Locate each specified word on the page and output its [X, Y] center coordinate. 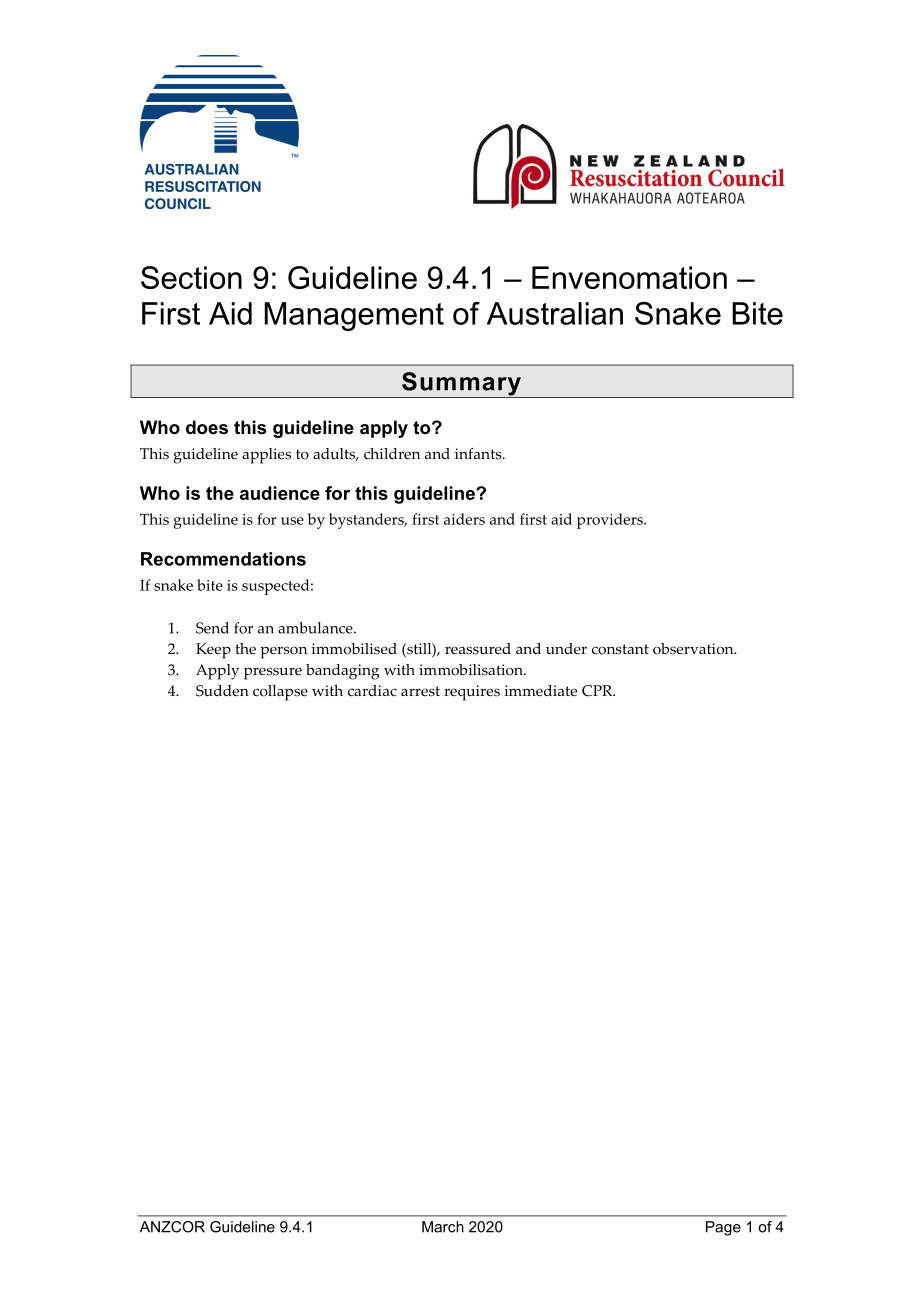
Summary [461, 385]
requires [472, 693]
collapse [280, 693]
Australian [555, 313]
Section [191, 277]
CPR [598, 691]
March [443, 1227]
